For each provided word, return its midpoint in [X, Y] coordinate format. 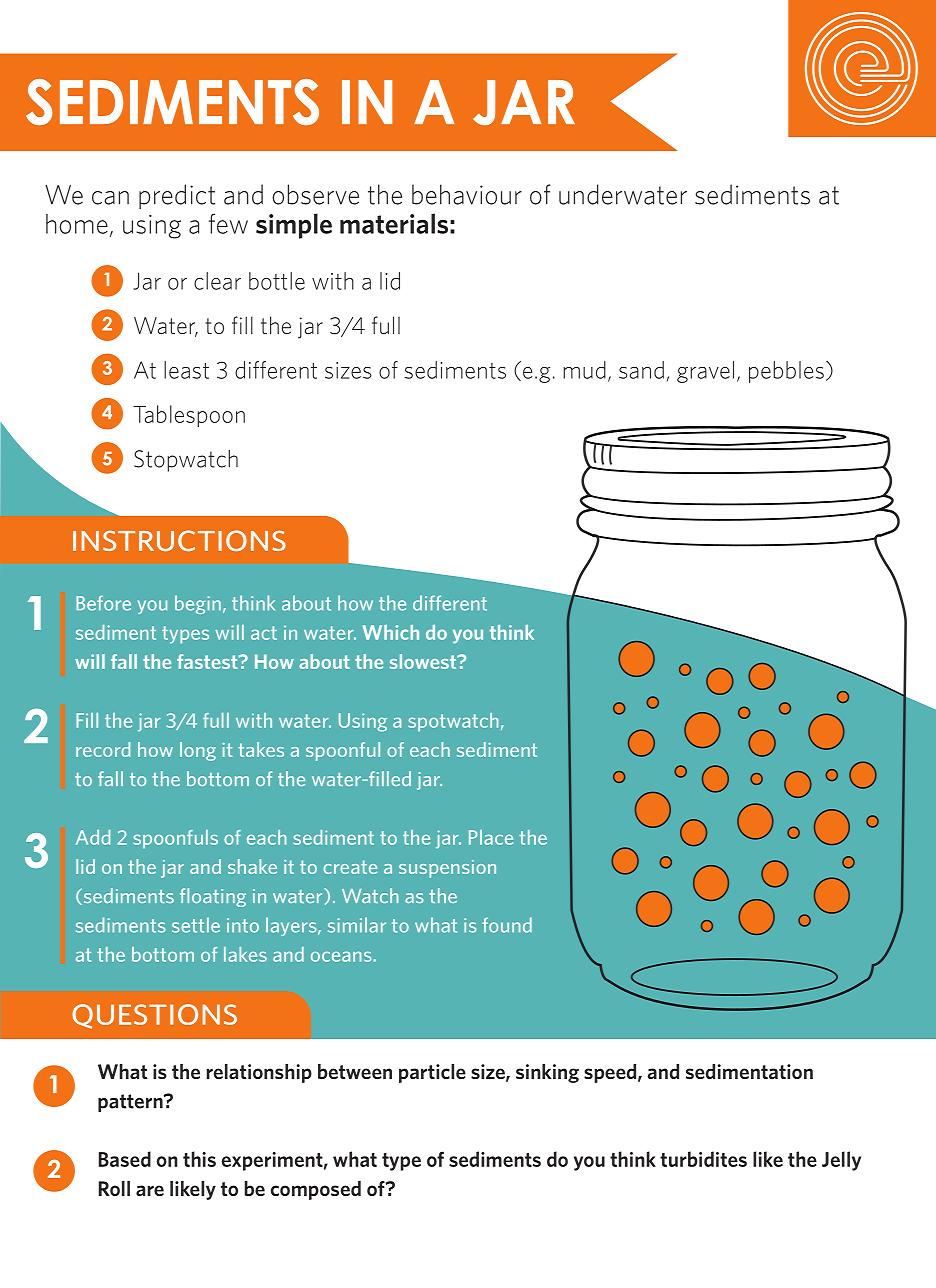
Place [491, 837]
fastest [208, 661]
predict [177, 196]
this [199, 1159]
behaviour [467, 194]
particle [432, 1073]
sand [641, 370]
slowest [424, 661]
